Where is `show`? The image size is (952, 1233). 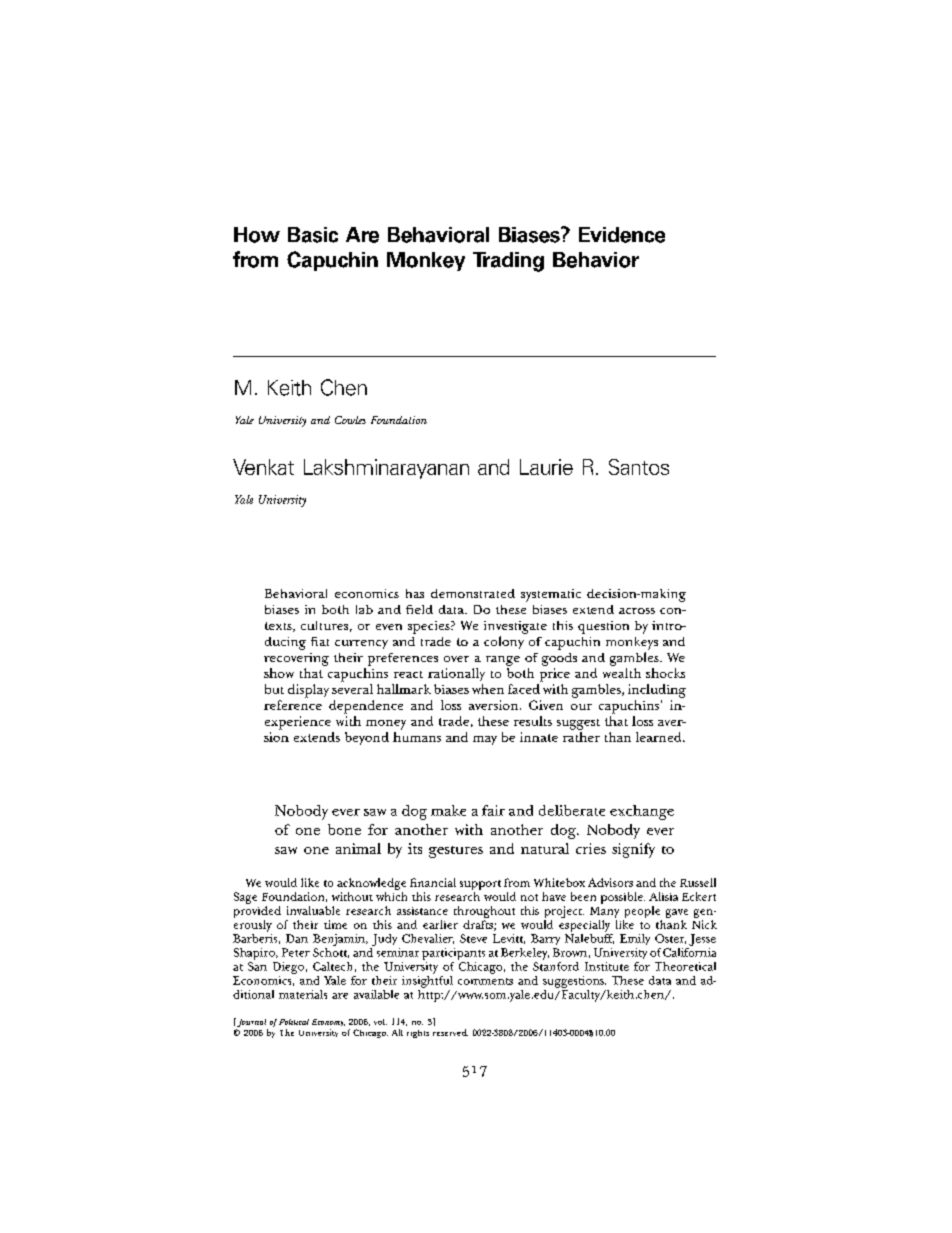 show is located at coordinates (279, 673).
